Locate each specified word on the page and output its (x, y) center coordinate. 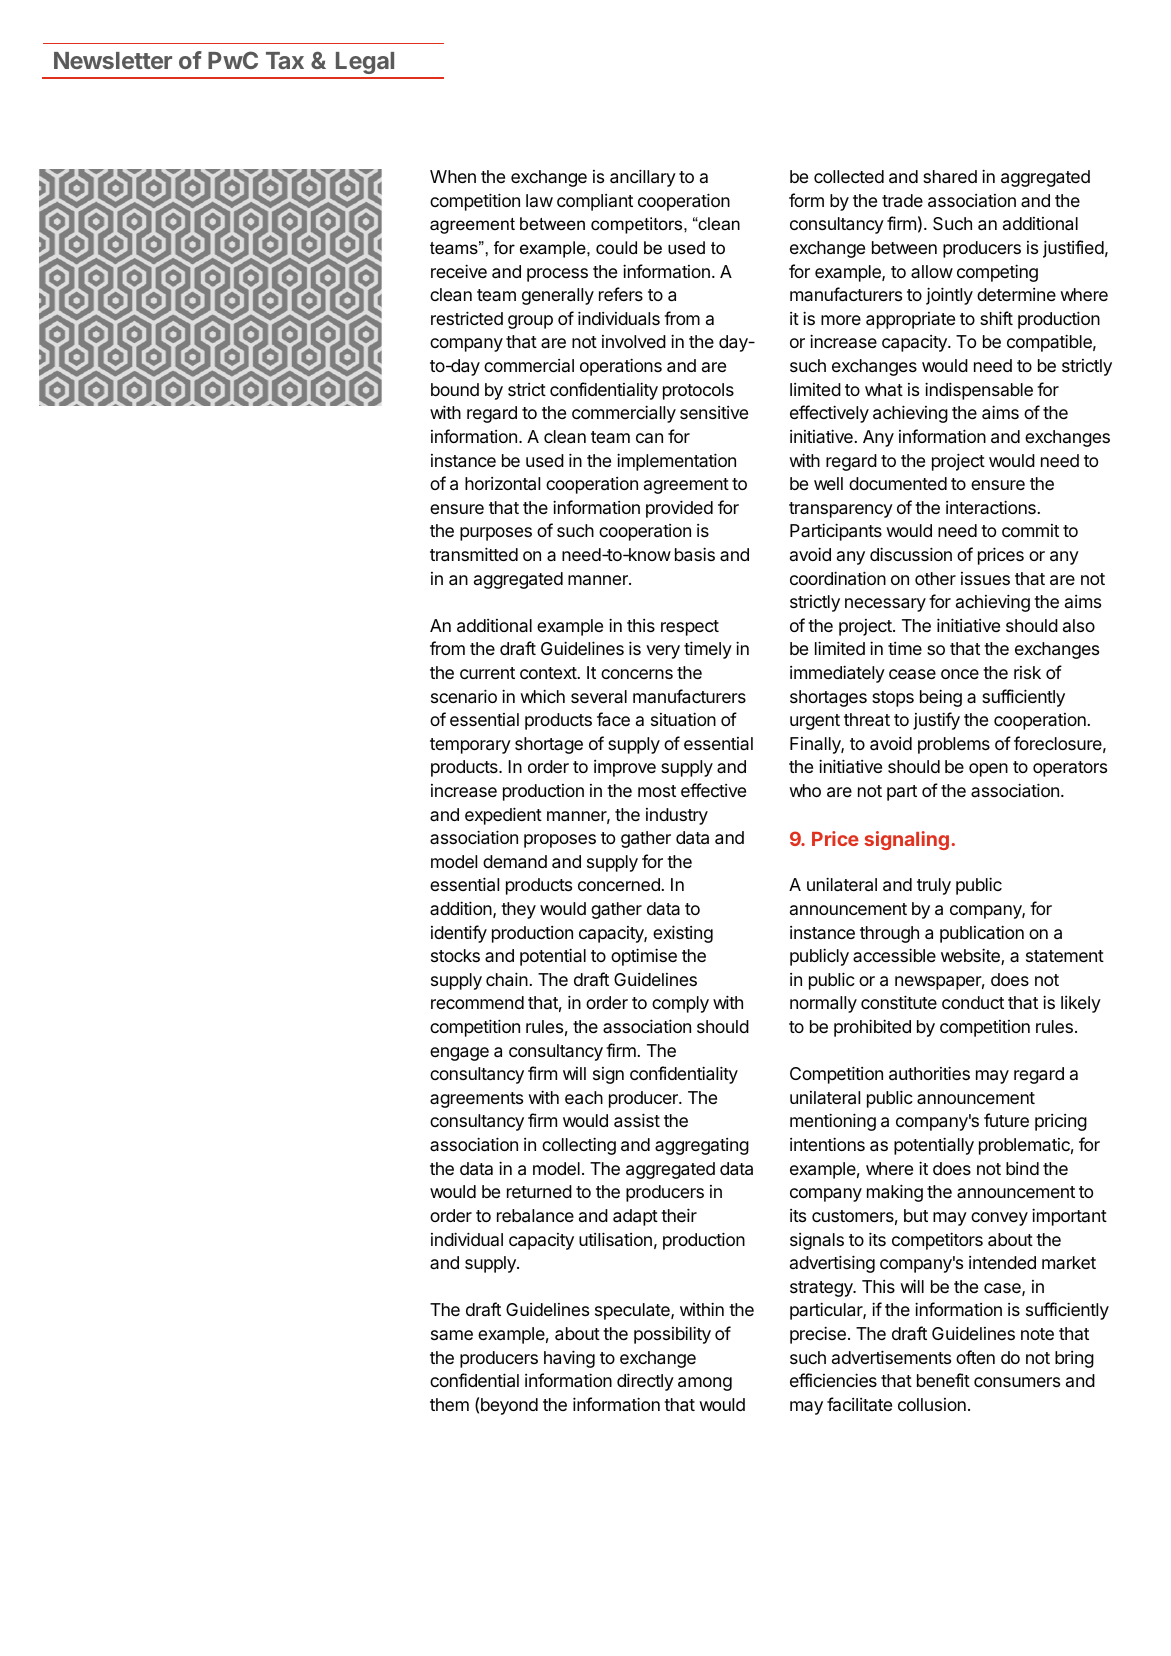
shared (950, 177)
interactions (991, 507)
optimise (644, 957)
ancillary (643, 178)
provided (679, 509)
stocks (455, 955)
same (452, 1335)
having (569, 1359)
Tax (285, 60)
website (971, 956)
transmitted (474, 554)
